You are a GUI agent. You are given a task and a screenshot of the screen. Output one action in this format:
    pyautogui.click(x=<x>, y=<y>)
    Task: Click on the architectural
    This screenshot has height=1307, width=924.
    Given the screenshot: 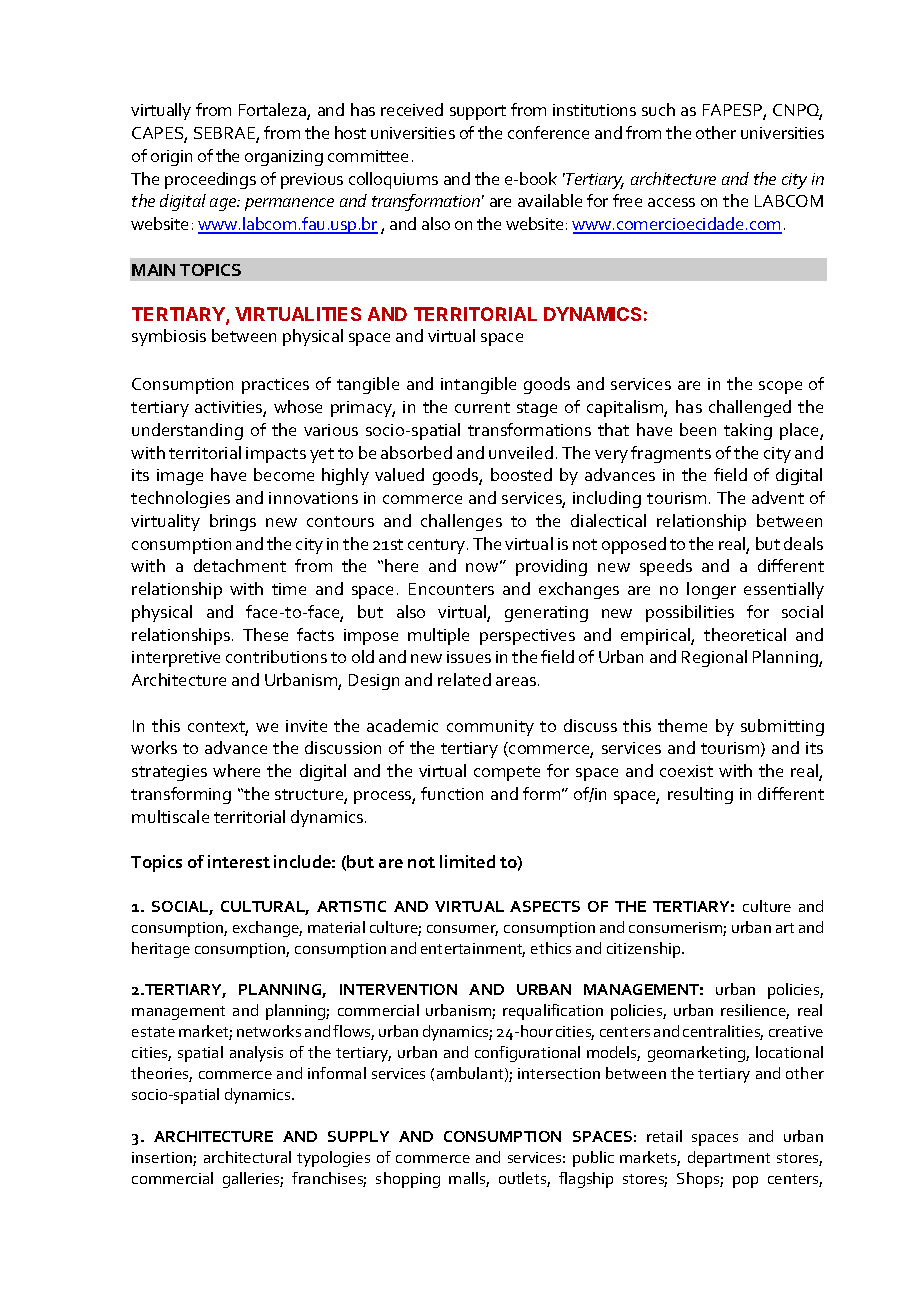 What is the action you would take?
    pyautogui.click(x=247, y=1157)
